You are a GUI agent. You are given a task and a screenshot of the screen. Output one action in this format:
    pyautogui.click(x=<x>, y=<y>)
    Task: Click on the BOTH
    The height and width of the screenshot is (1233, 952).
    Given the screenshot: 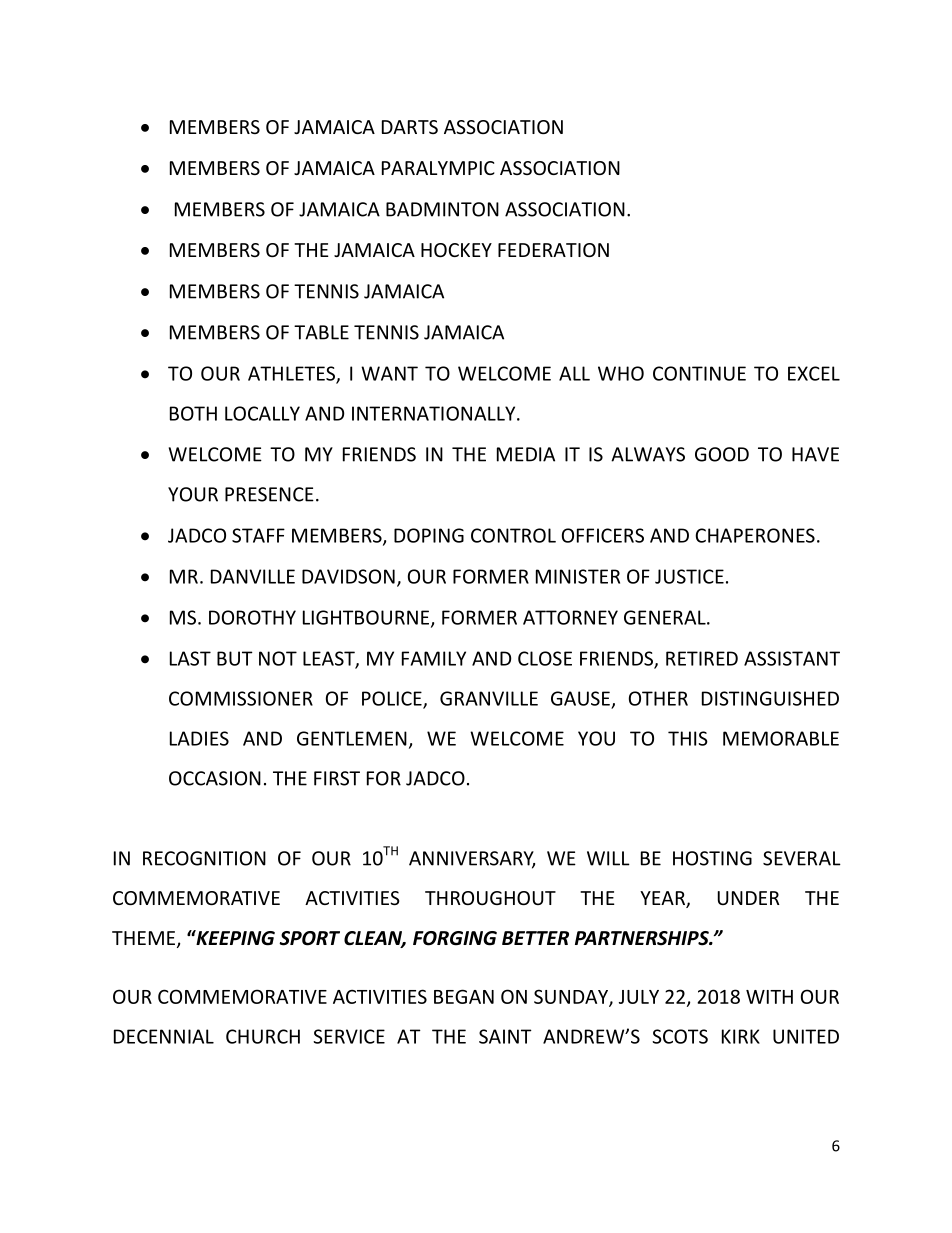 What is the action you would take?
    pyautogui.click(x=193, y=413)
